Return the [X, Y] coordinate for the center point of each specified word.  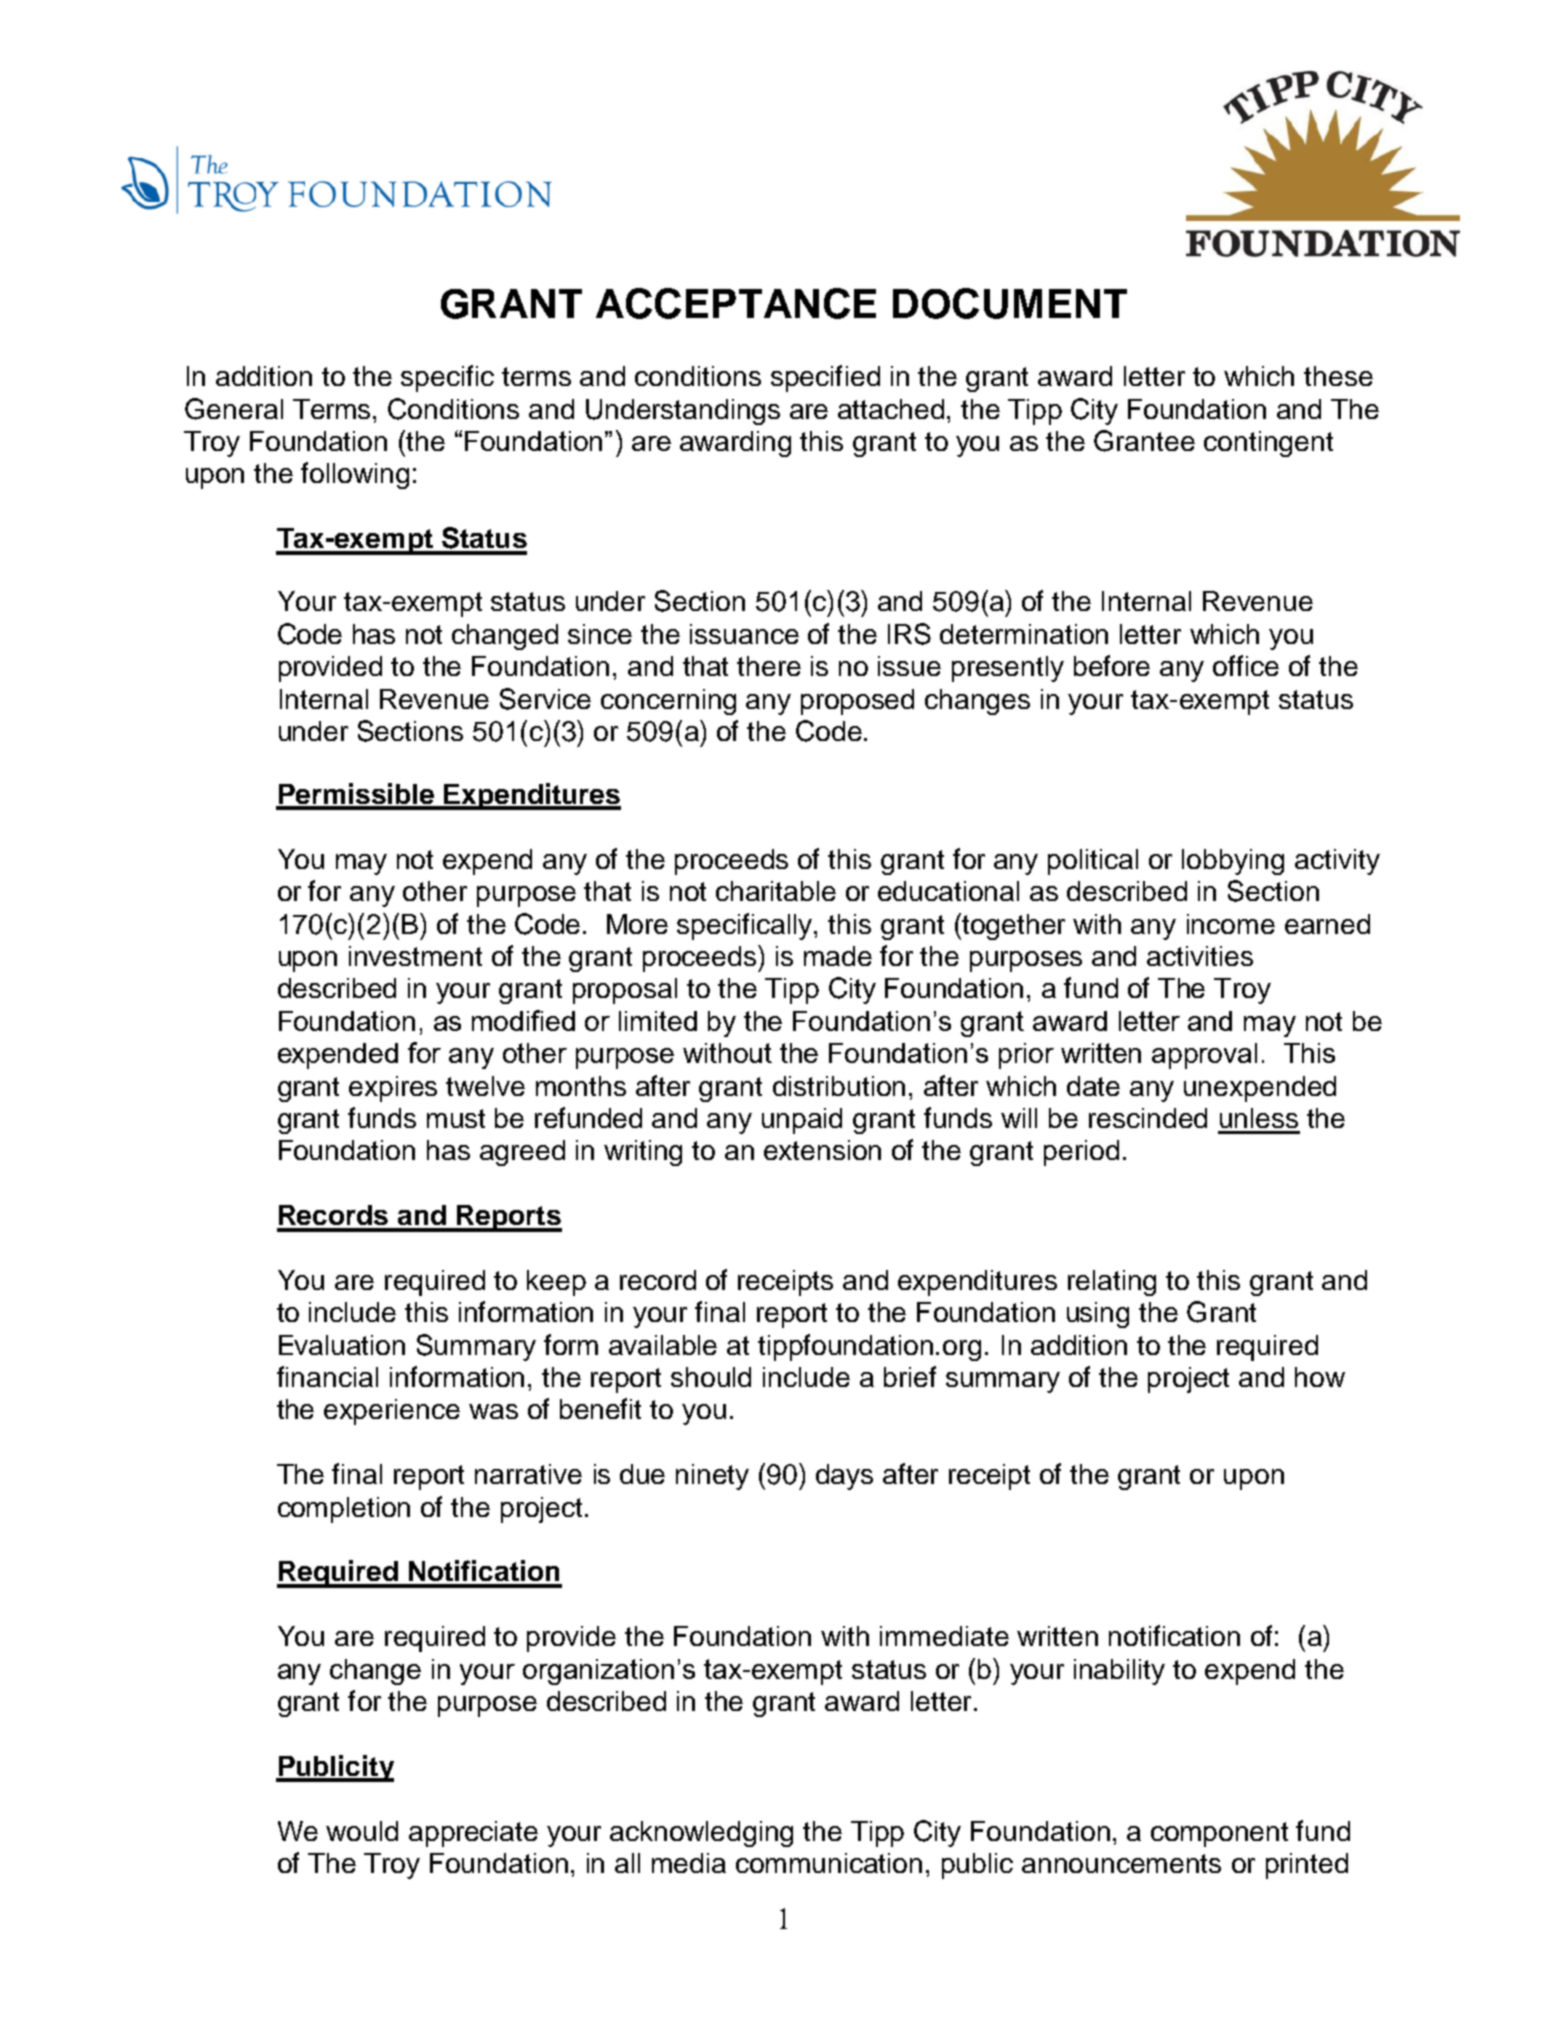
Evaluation [342, 1345]
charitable [776, 891]
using [1098, 1315]
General [234, 409]
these [1338, 376]
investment [415, 956]
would [362, 1831]
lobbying [1233, 862]
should [711, 1377]
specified [825, 378]
